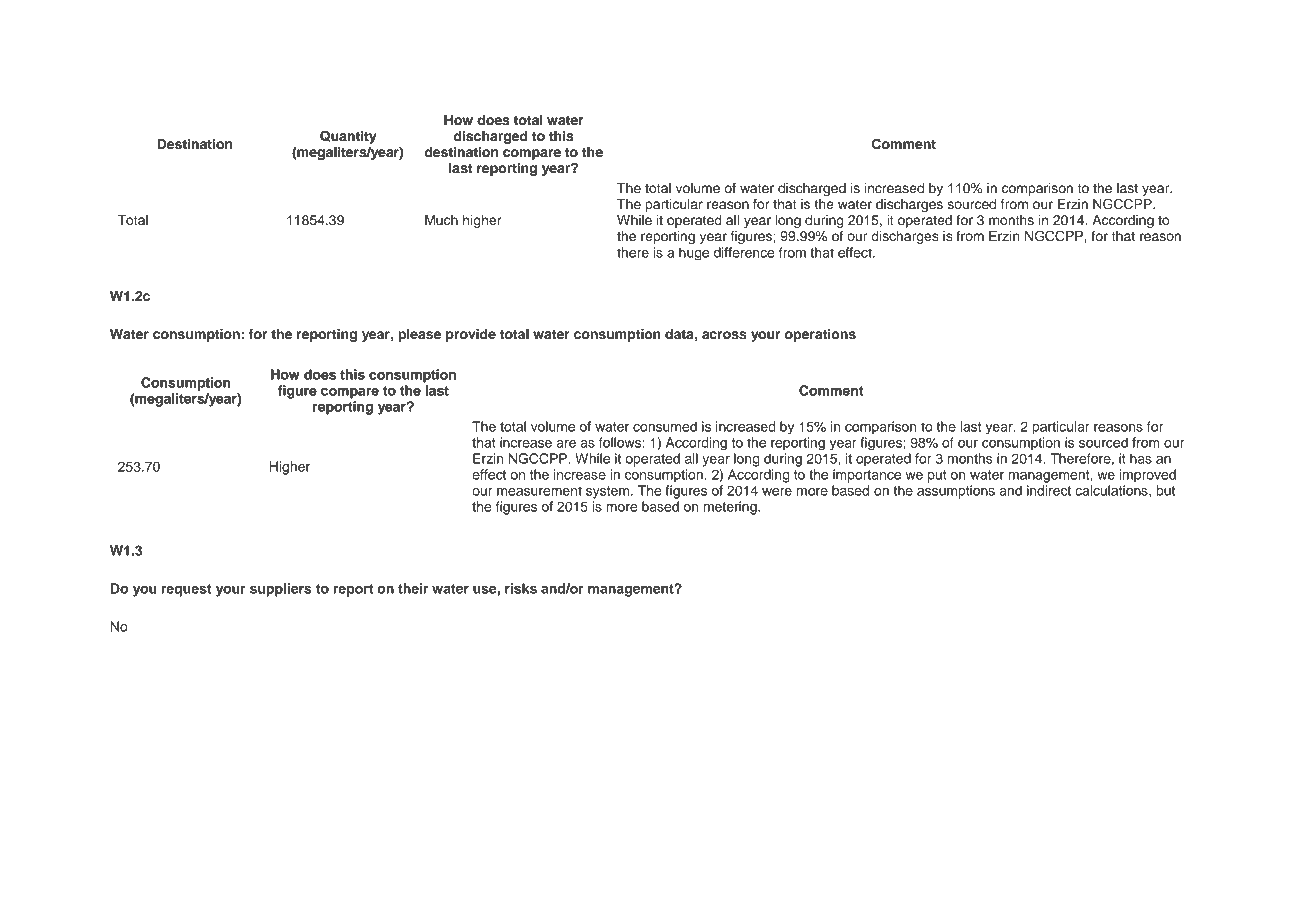 Image resolution: width=1308 pixels, height=924 pixels. Describe the element at coordinates (441, 220) in the screenshot. I see `Much` at that location.
